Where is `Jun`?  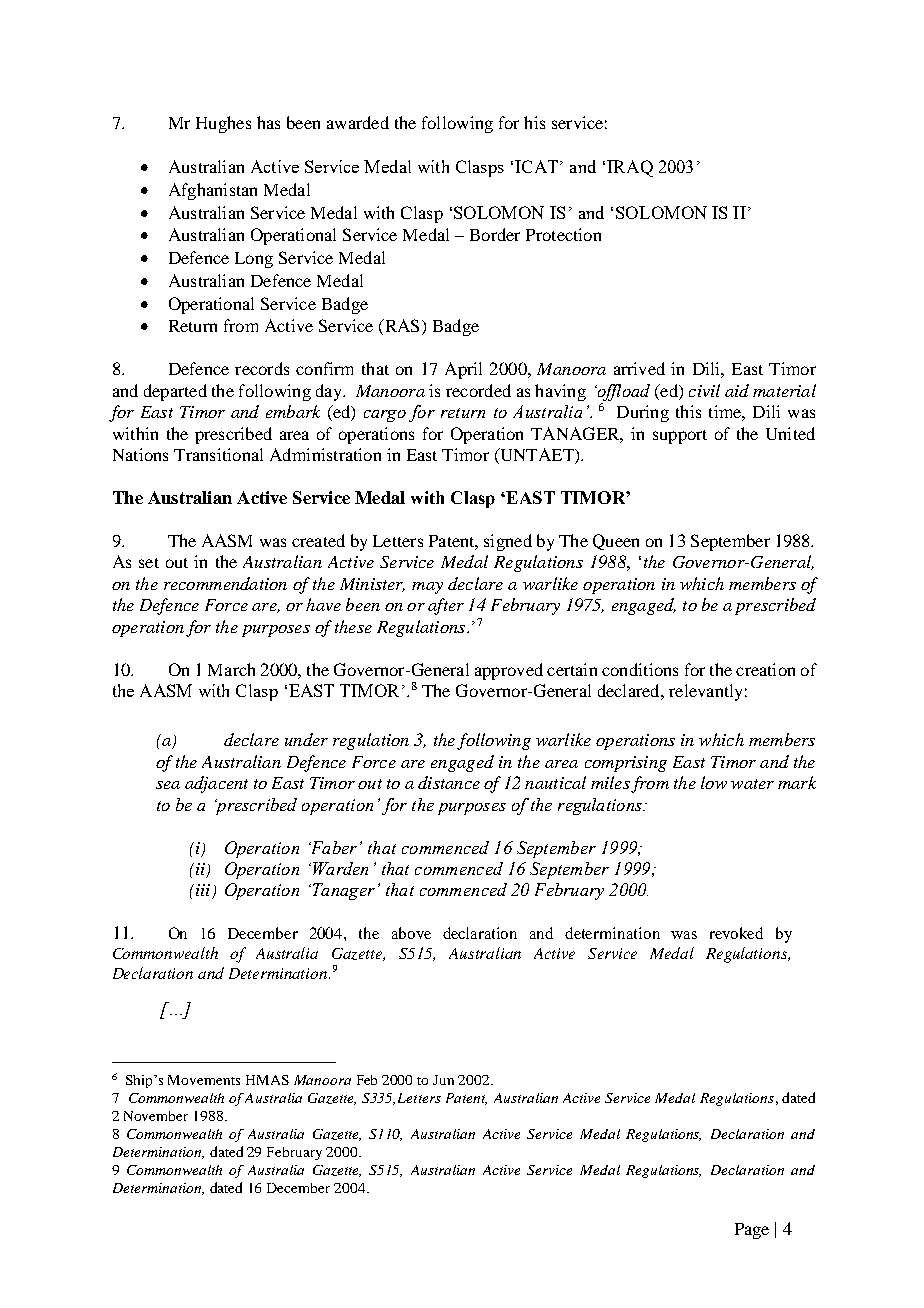
Jun is located at coordinates (443, 1080).
